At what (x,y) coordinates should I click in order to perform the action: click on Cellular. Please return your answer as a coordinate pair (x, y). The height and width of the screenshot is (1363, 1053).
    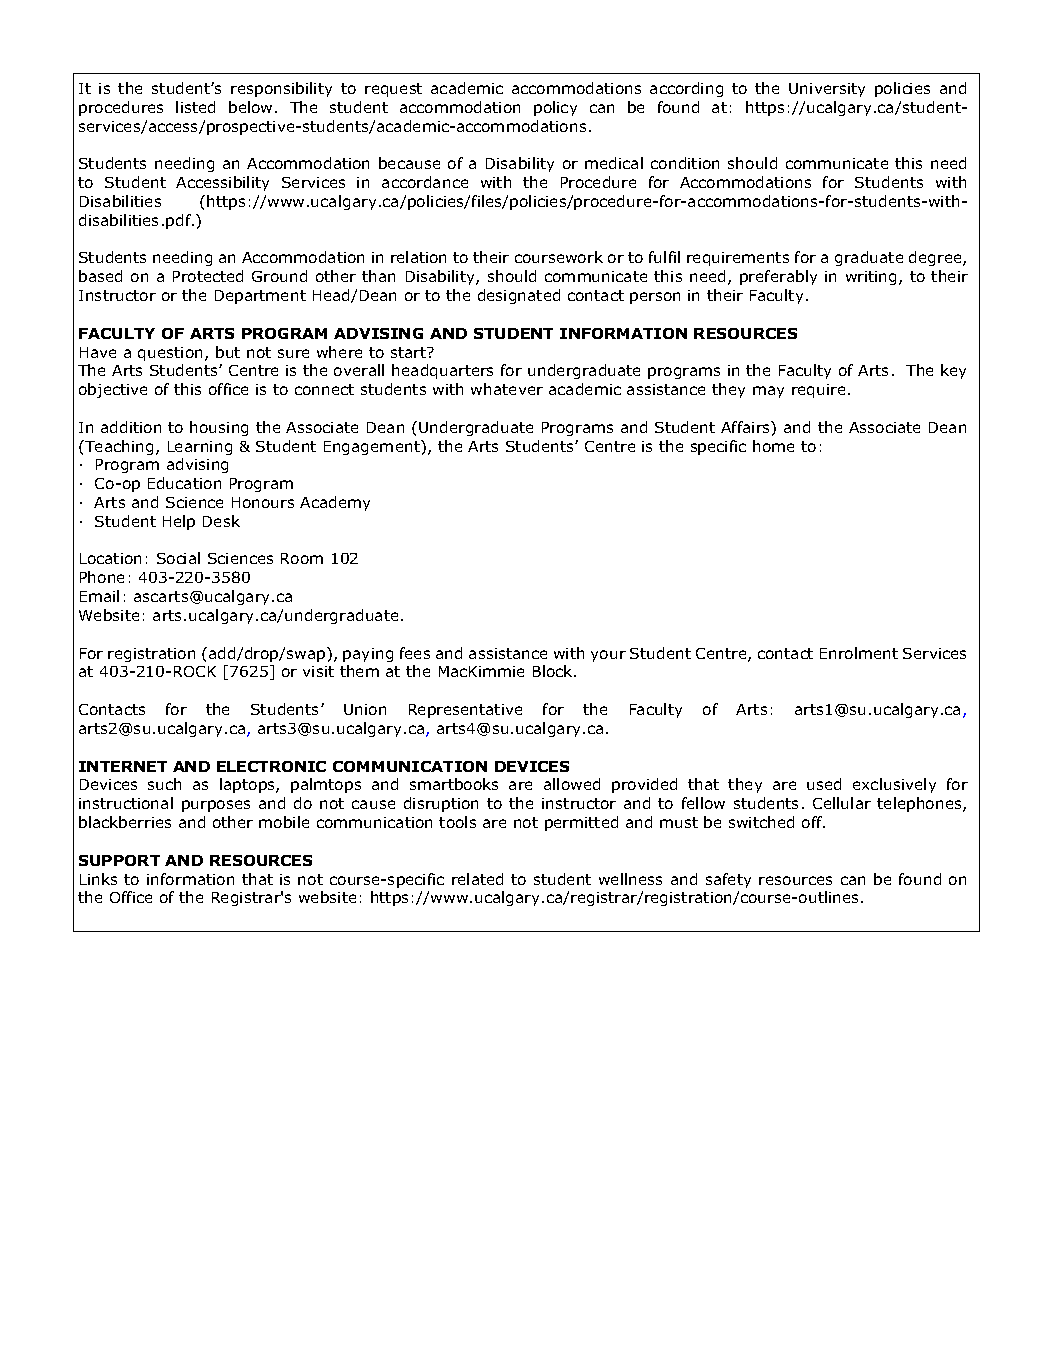
    Looking at the image, I should click on (842, 803).
